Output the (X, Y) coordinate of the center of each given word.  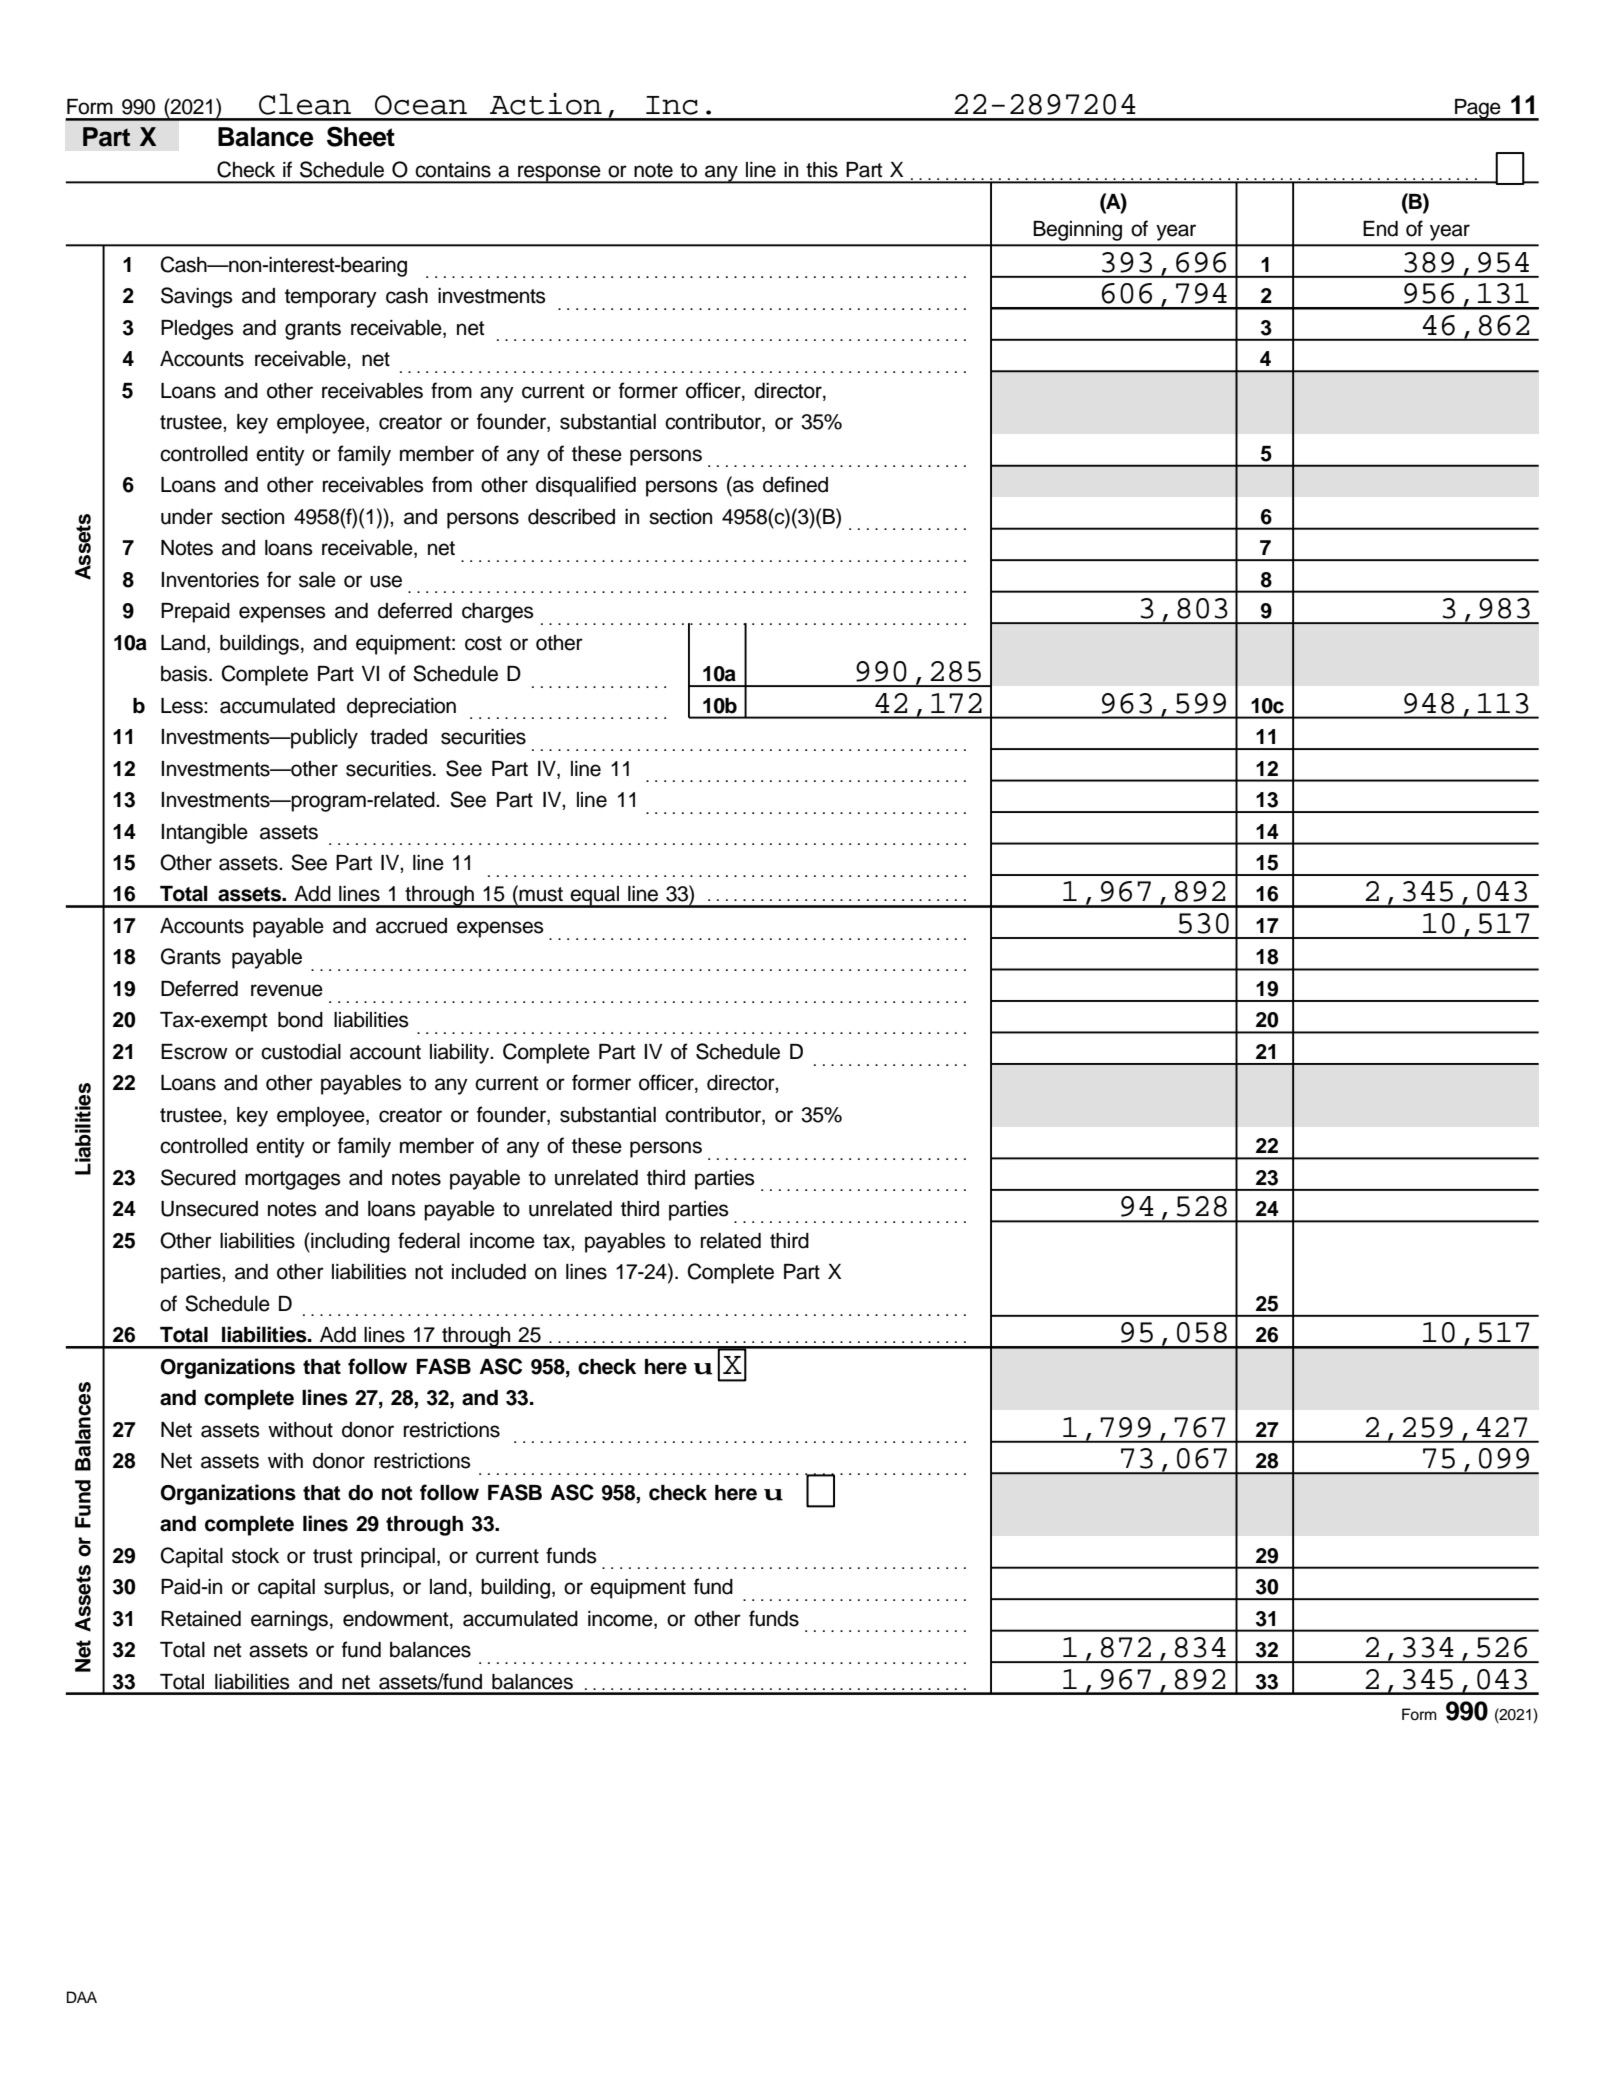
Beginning (1077, 231)
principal (398, 1558)
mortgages (292, 1180)
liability (461, 1054)
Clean (305, 104)
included (489, 1272)
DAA (82, 1997)
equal (594, 897)
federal (429, 1240)
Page (1478, 110)
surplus (357, 1589)
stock (255, 1556)
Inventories (210, 580)
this (822, 170)
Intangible (204, 834)
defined (795, 484)
